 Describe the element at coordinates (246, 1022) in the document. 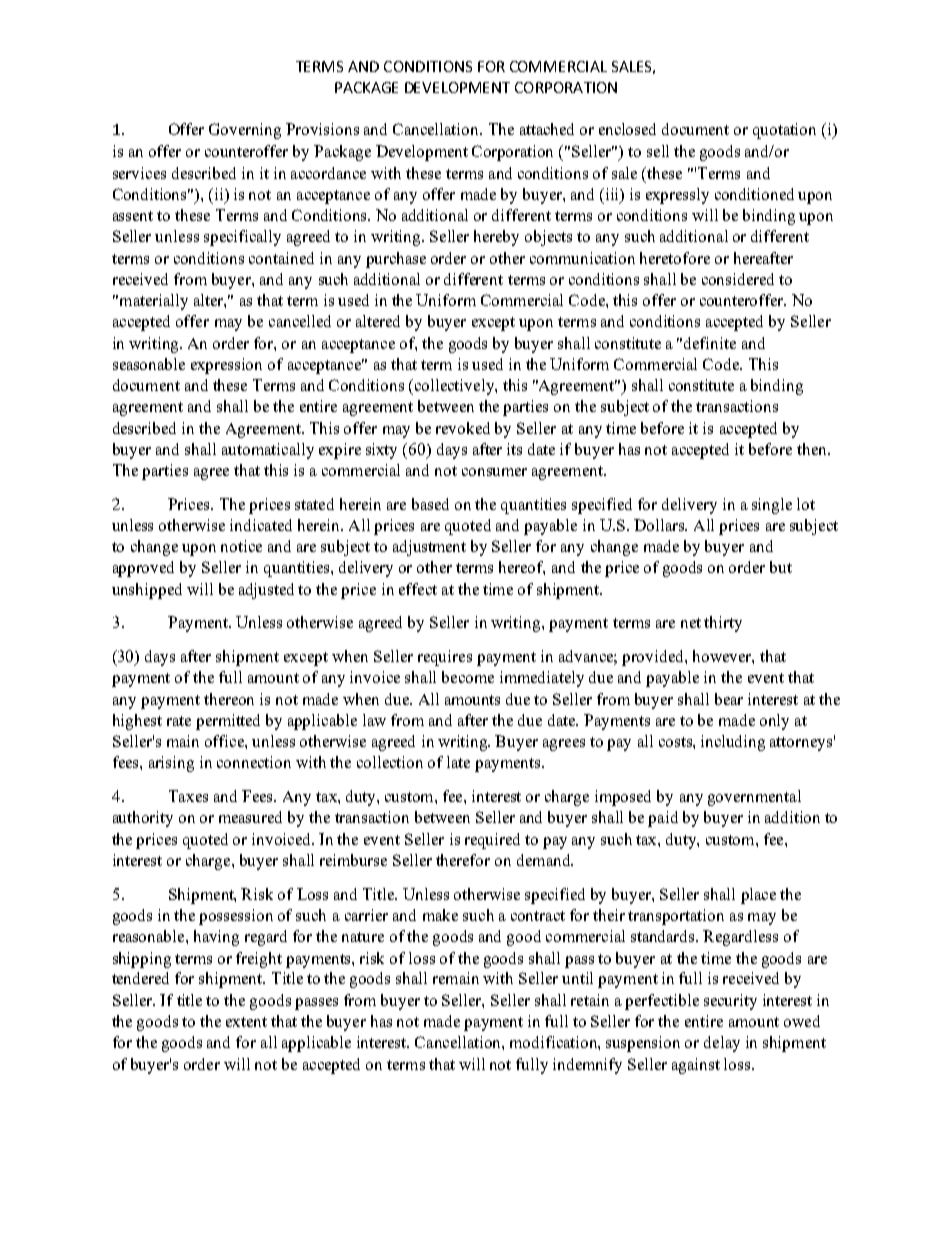

I see `extent` at that location.
